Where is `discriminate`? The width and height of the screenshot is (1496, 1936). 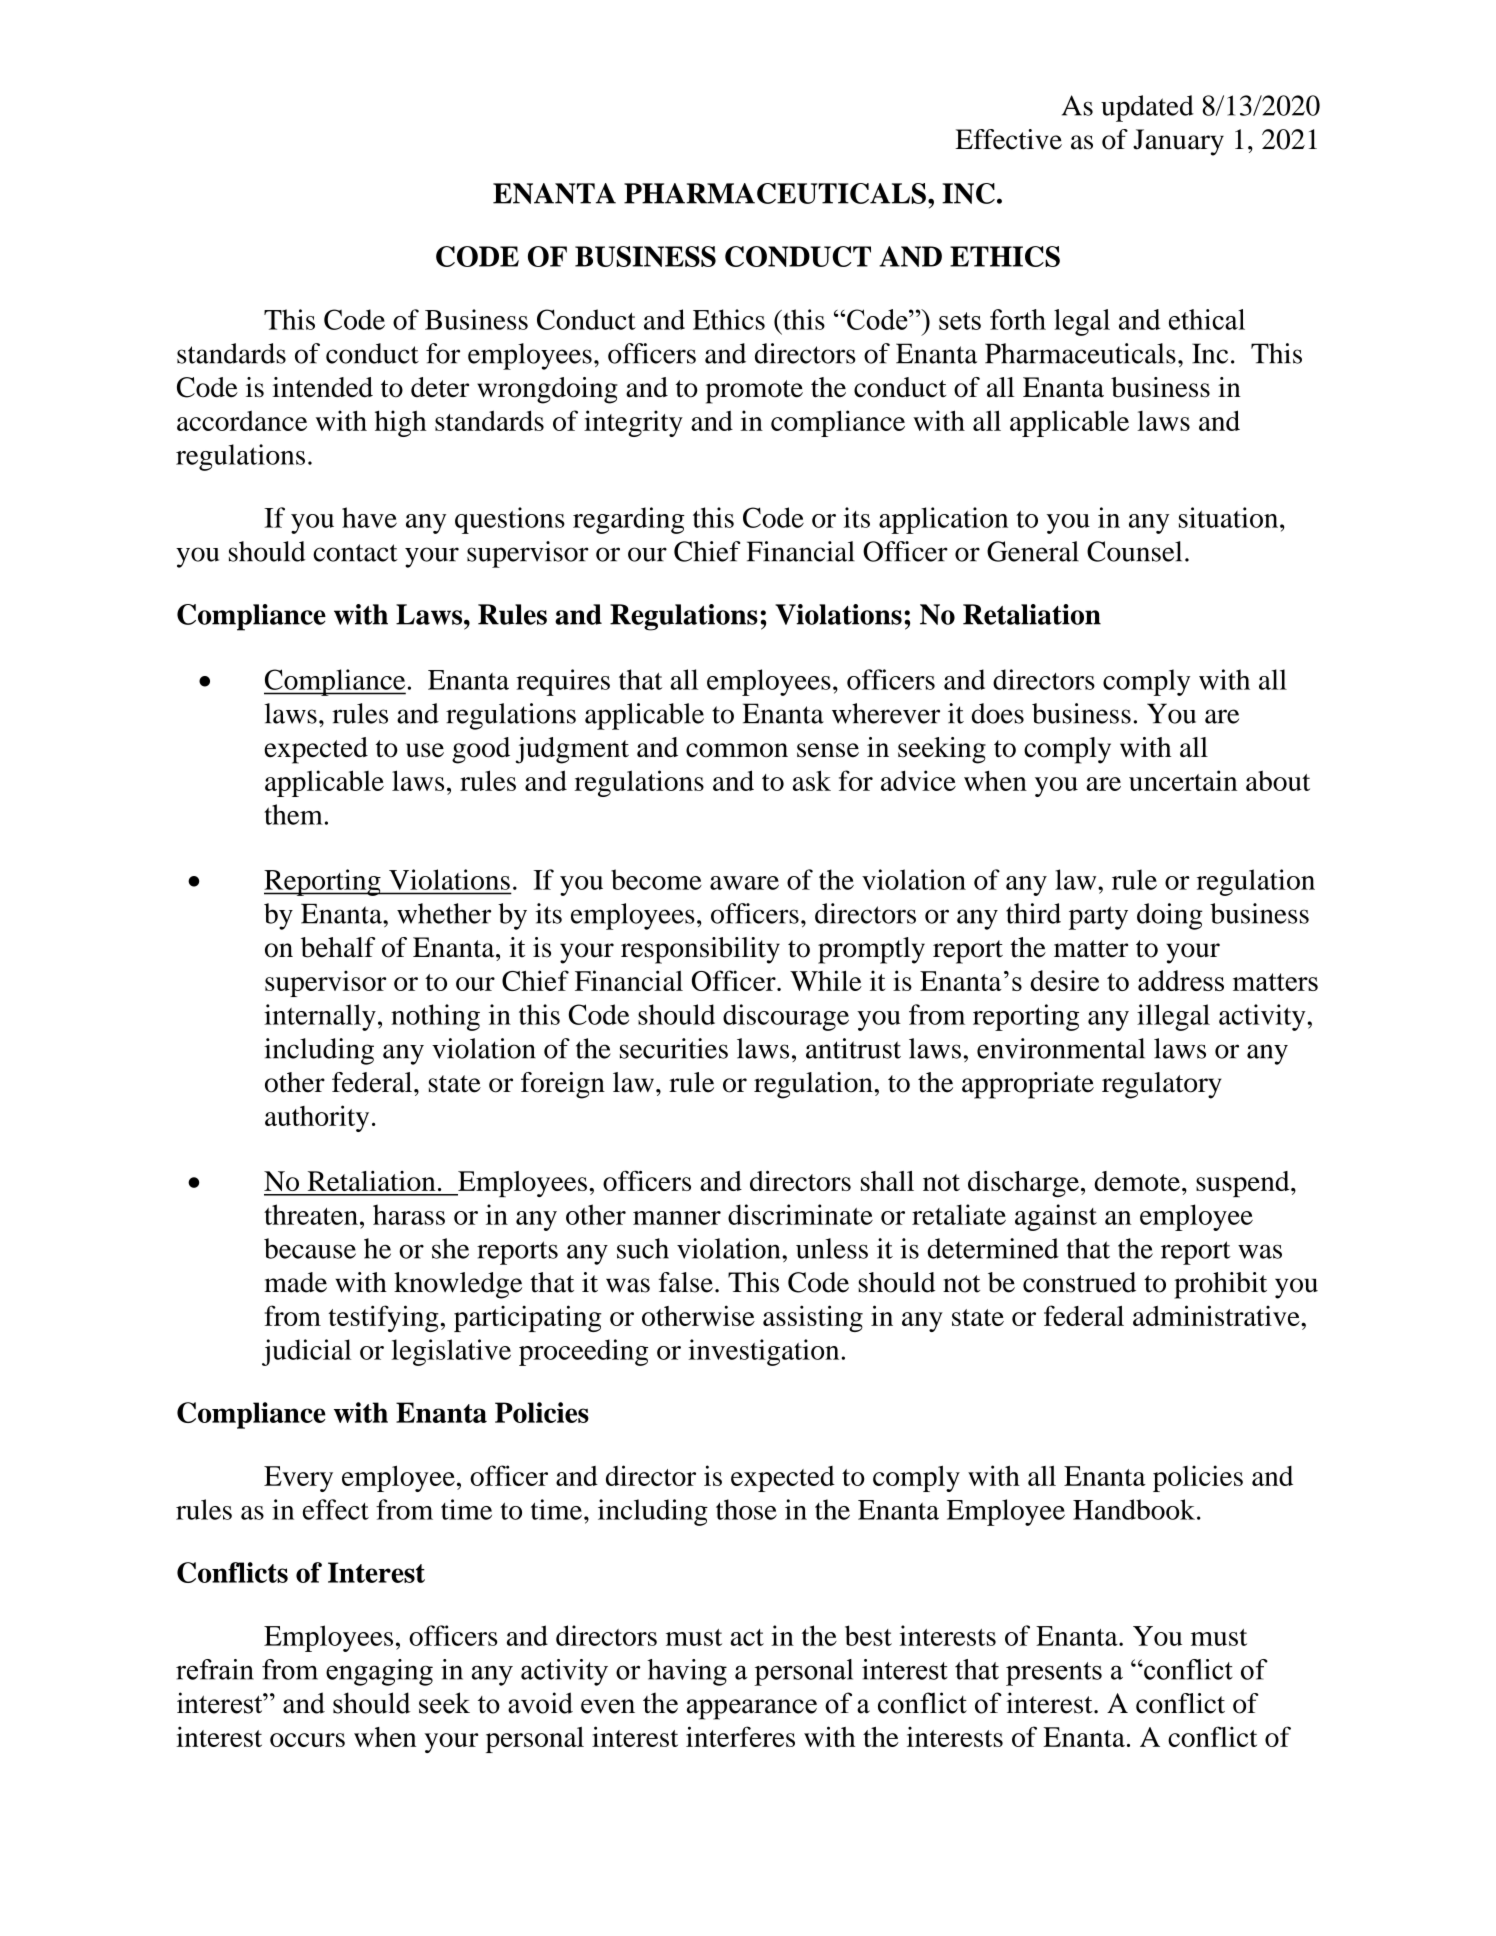
discriminate is located at coordinates (800, 1214).
